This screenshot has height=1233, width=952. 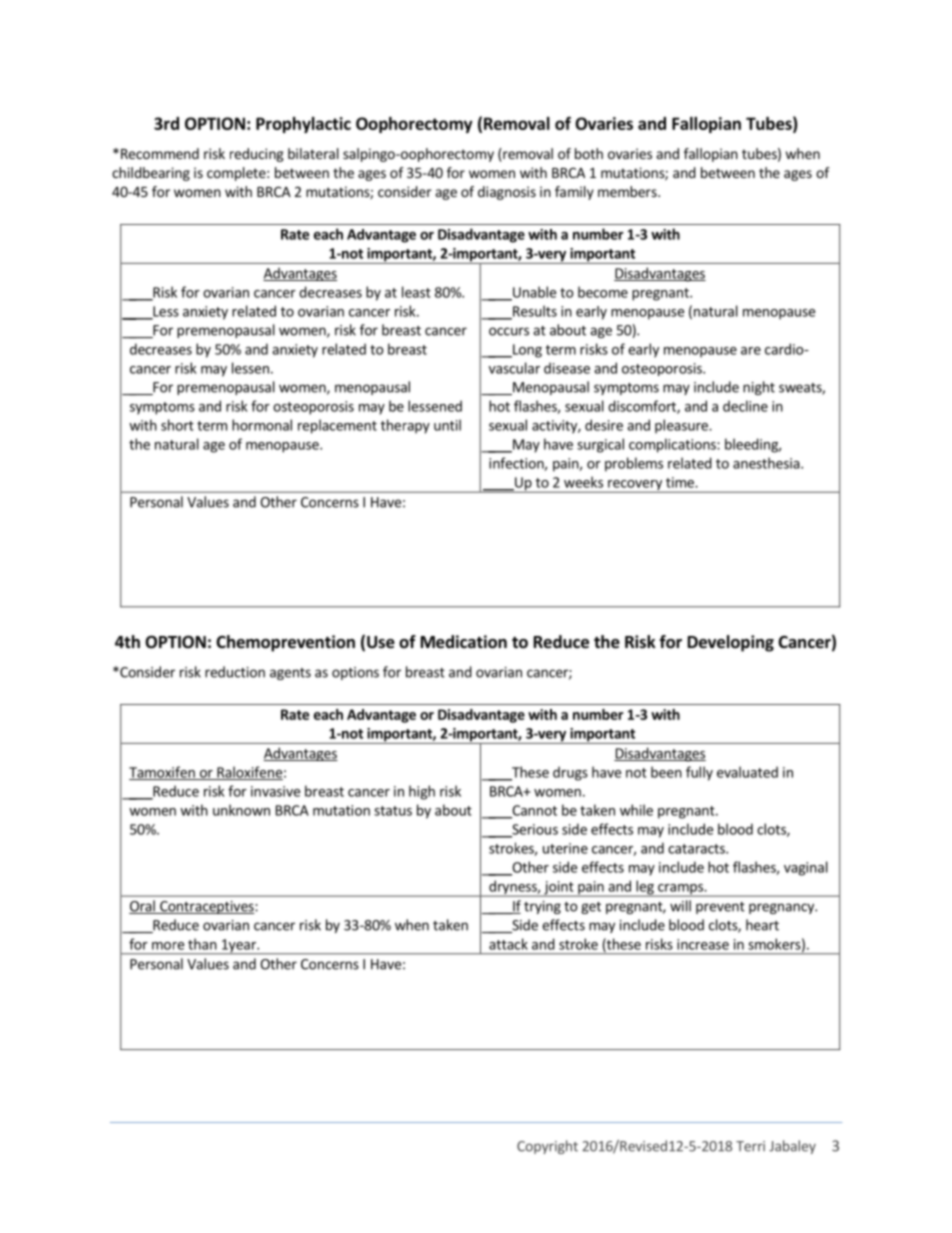 I want to click on reduction, so click(x=235, y=672).
